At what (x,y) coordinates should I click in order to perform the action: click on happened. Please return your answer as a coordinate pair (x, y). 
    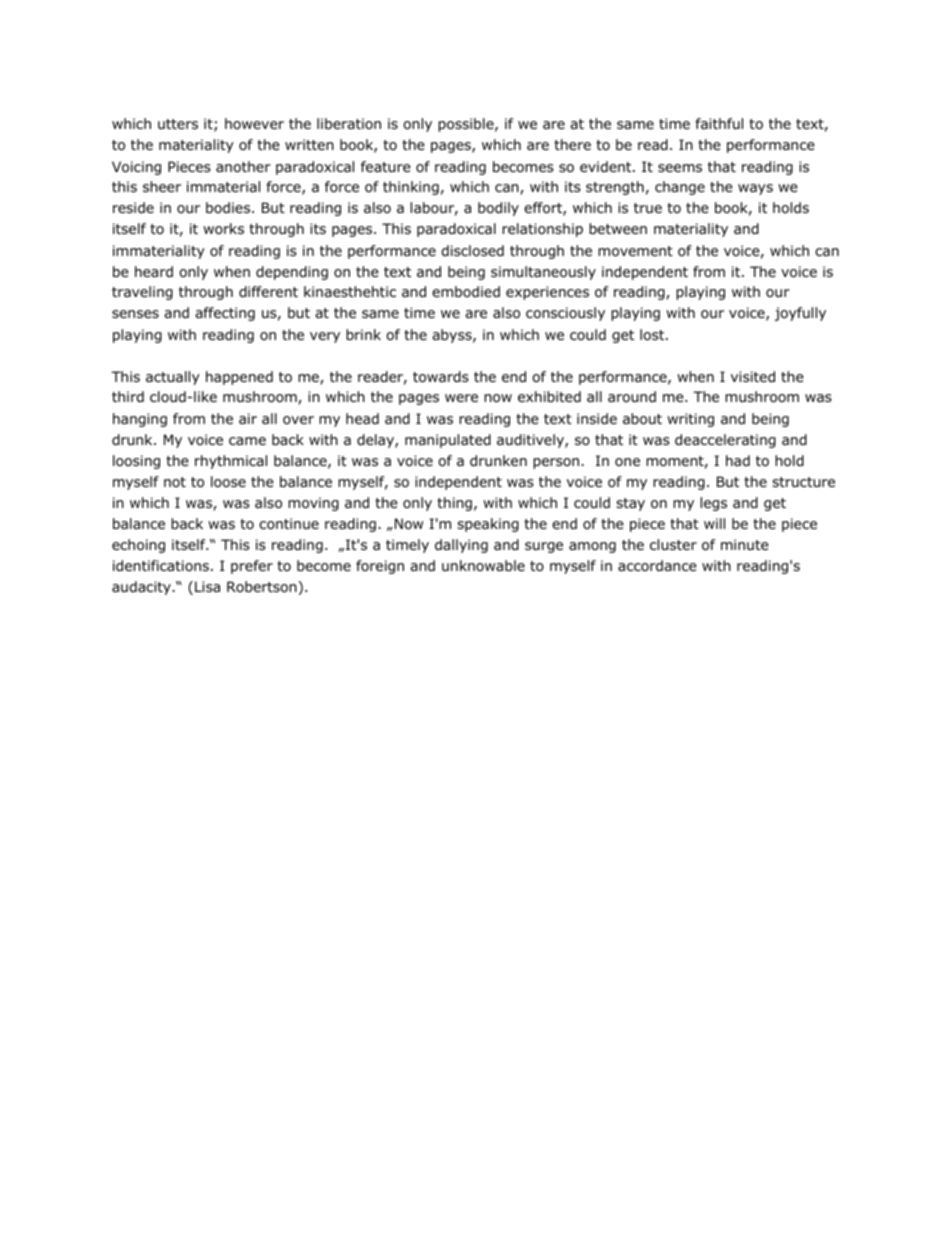
    Looking at the image, I should click on (239, 378).
